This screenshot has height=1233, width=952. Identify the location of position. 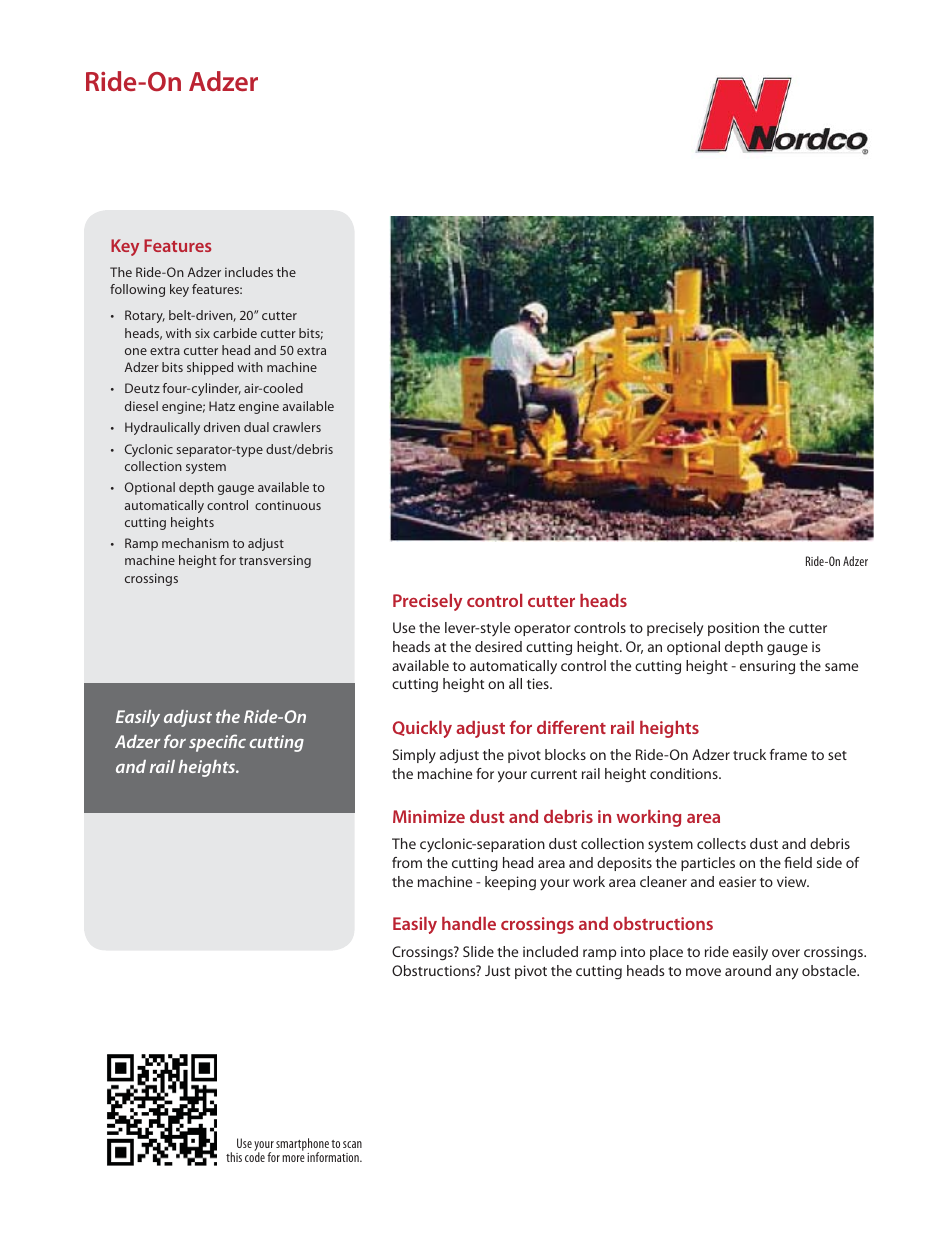
(733, 629).
